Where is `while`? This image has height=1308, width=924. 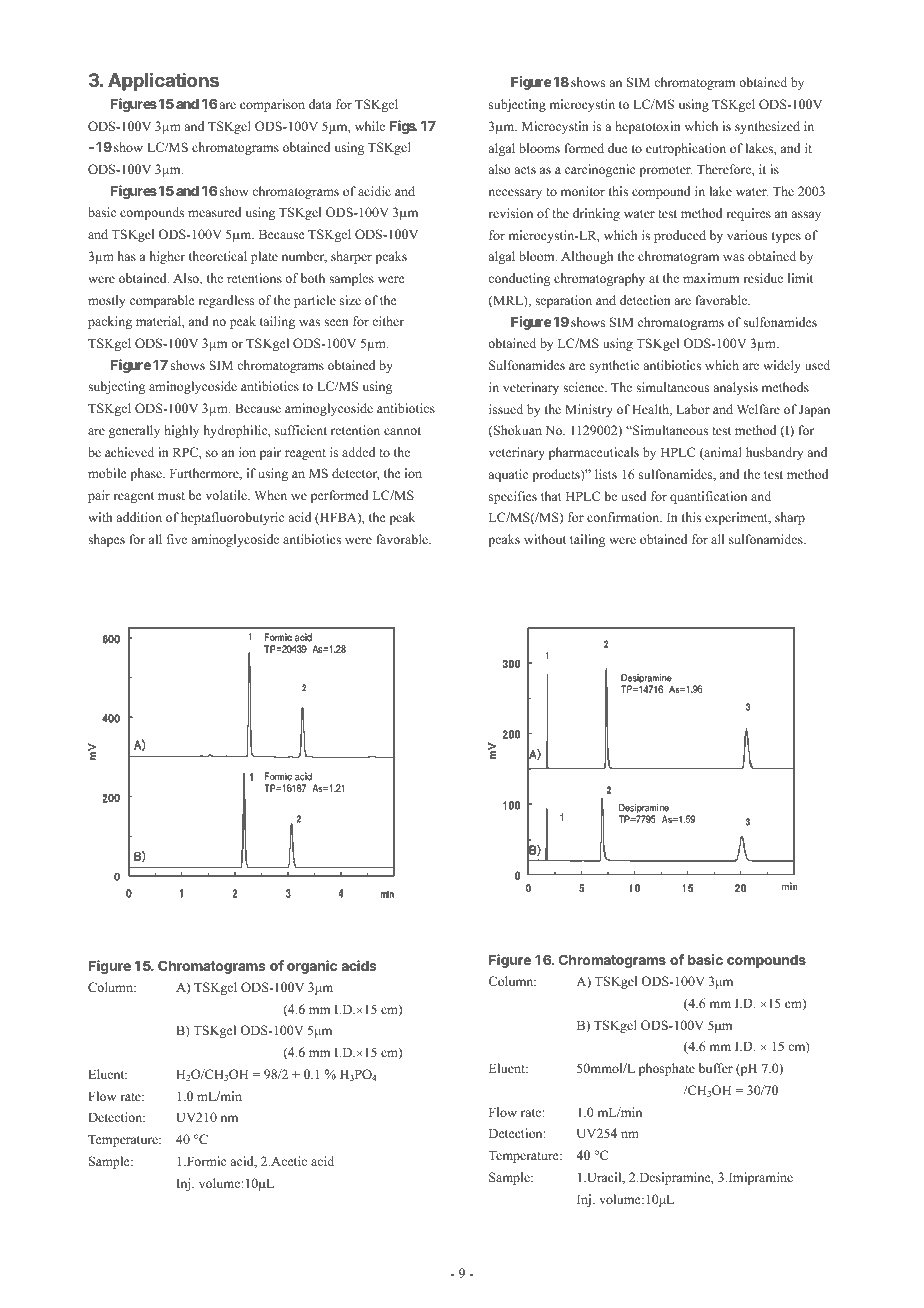 while is located at coordinates (370, 126).
